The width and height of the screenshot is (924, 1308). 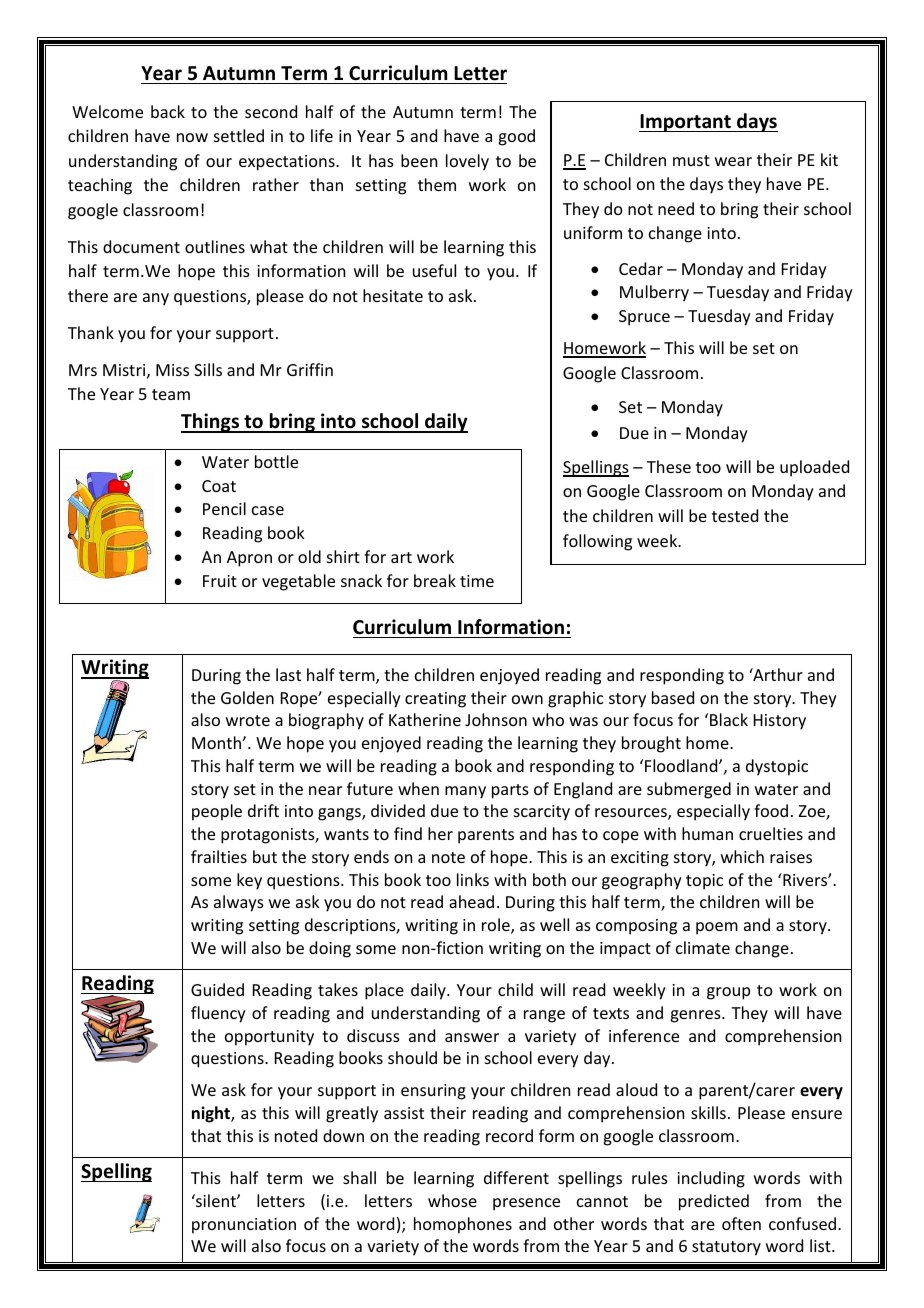 I want to click on creating, so click(x=435, y=700).
